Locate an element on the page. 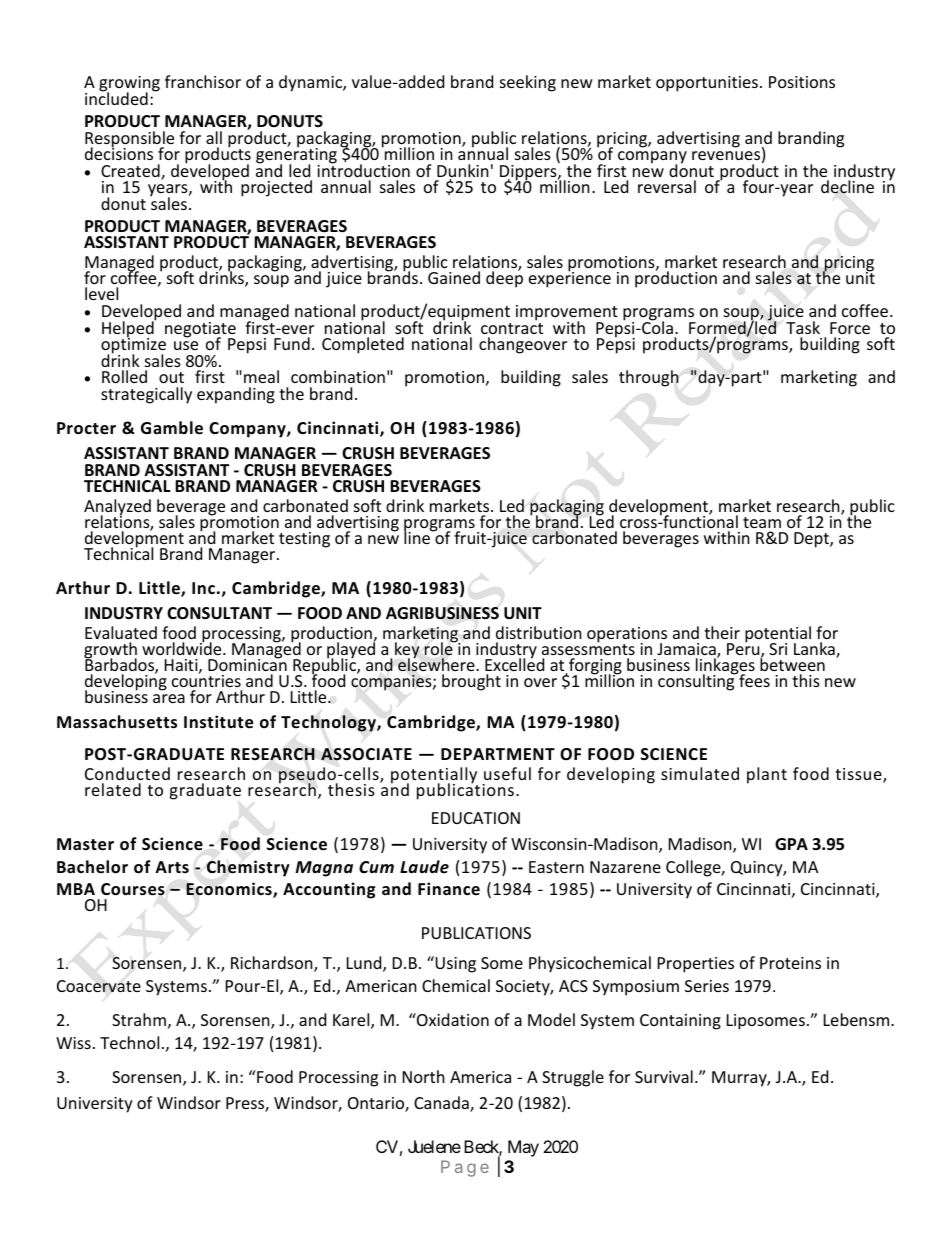  team is located at coordinates (762, 522).
